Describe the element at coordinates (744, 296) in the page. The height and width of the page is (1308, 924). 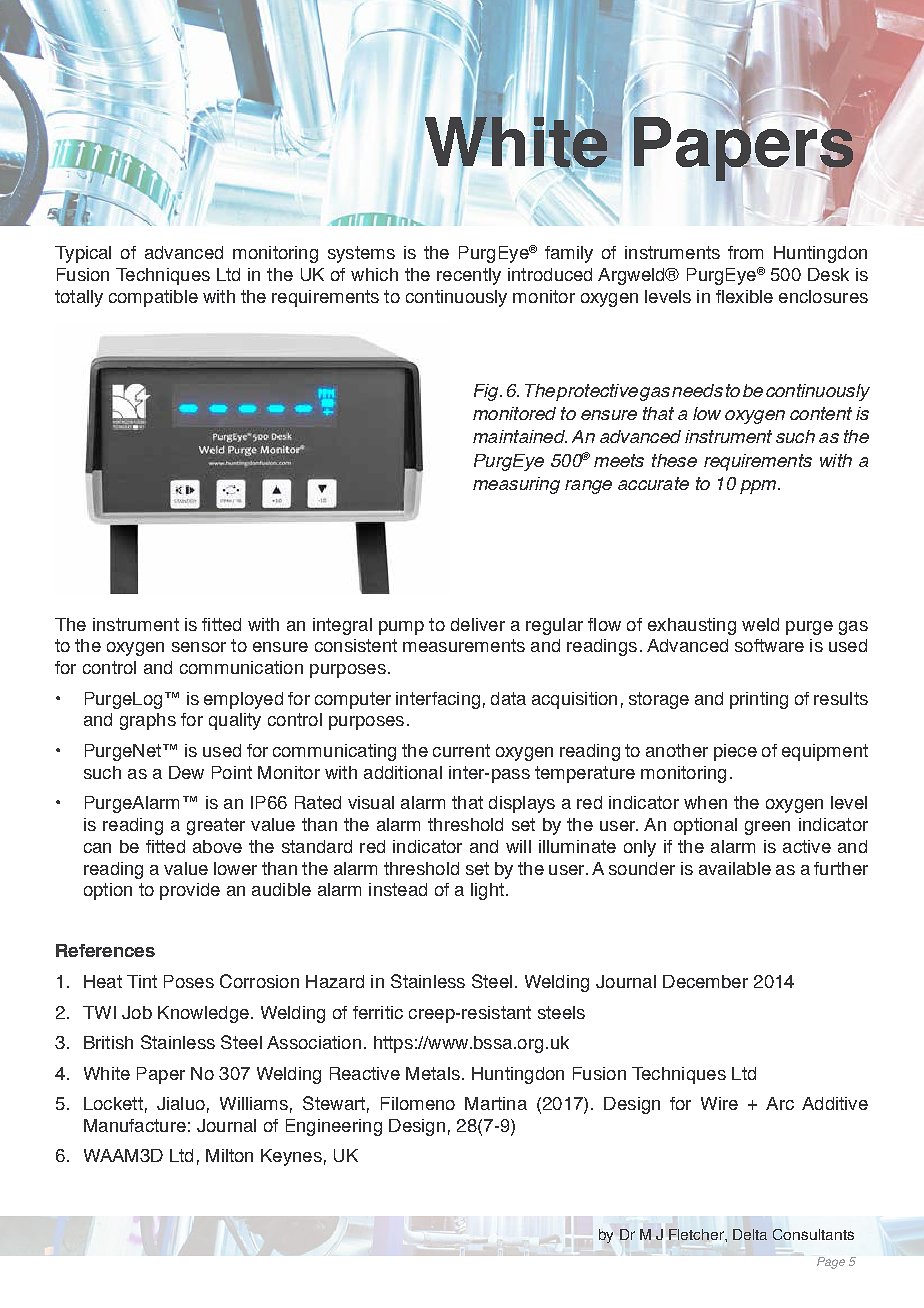
I see `flexible` at that location.
